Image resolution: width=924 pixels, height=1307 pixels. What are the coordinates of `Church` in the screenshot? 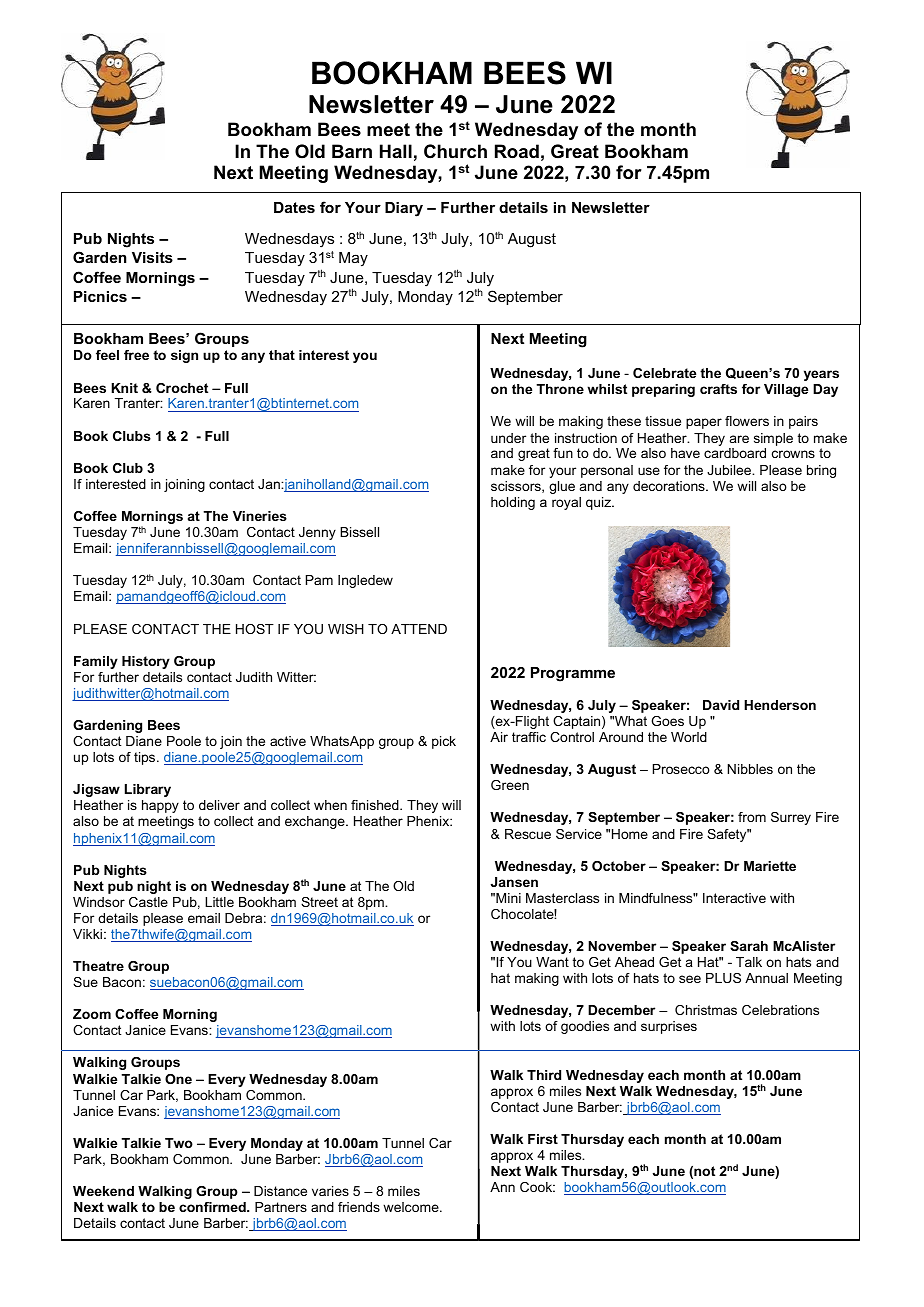 It's located at (455, 151).
